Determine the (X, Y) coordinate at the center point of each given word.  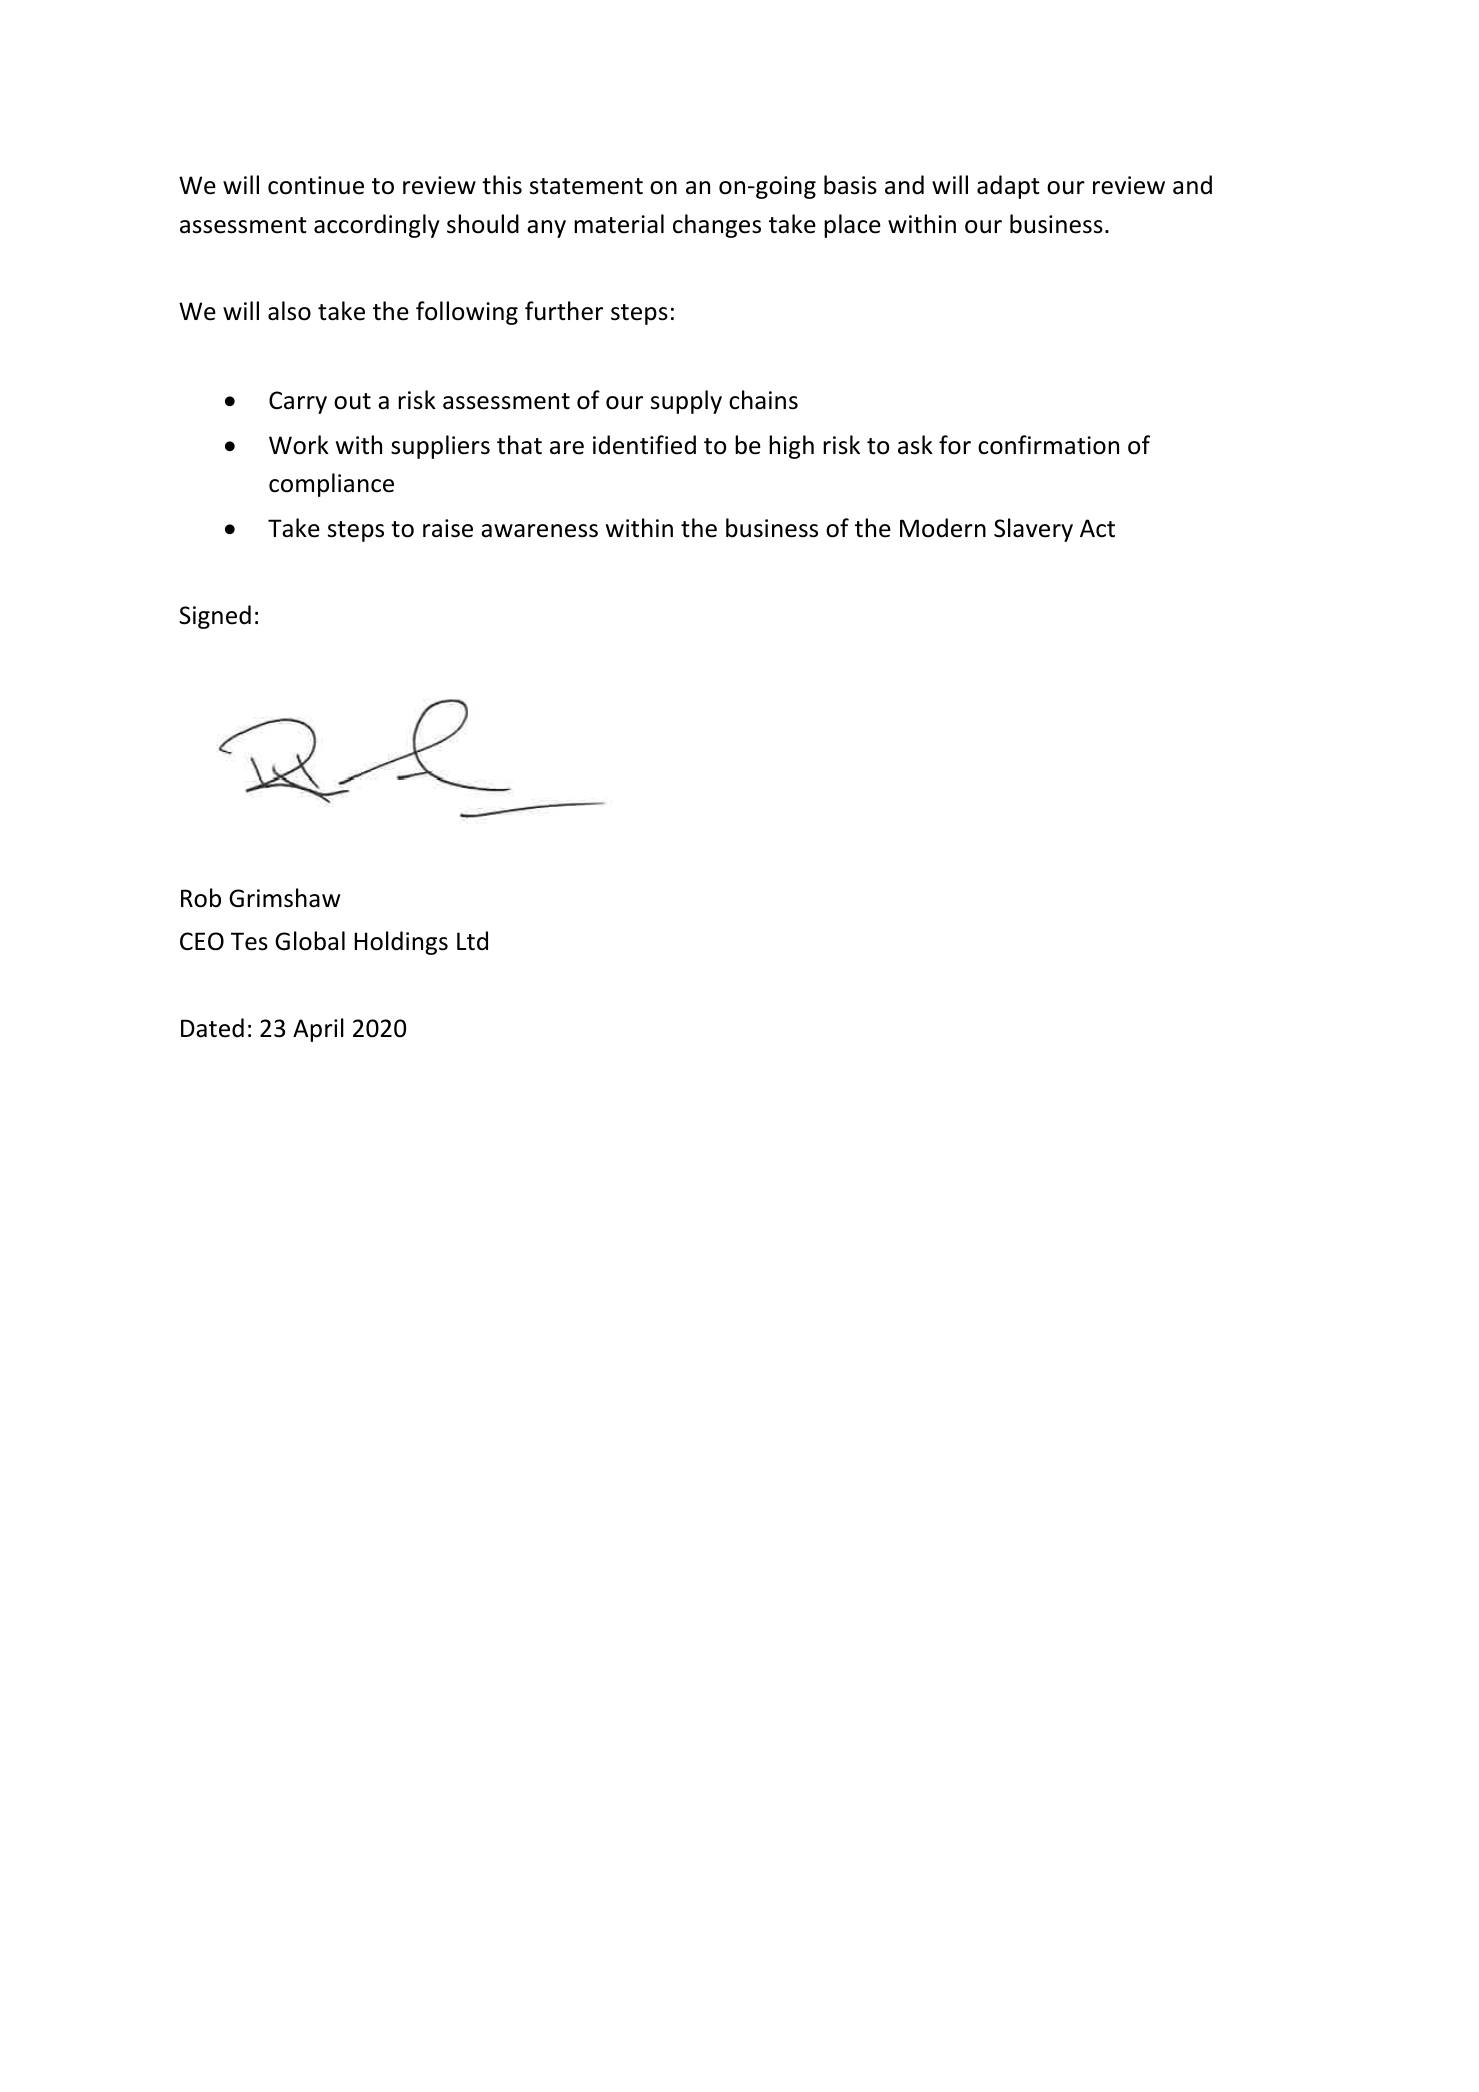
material (619, 224)
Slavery (1033, 530)
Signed (215, 617)
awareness (539, 531)
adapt (1008, 187)
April (318, 1030)
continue (316, 185)
